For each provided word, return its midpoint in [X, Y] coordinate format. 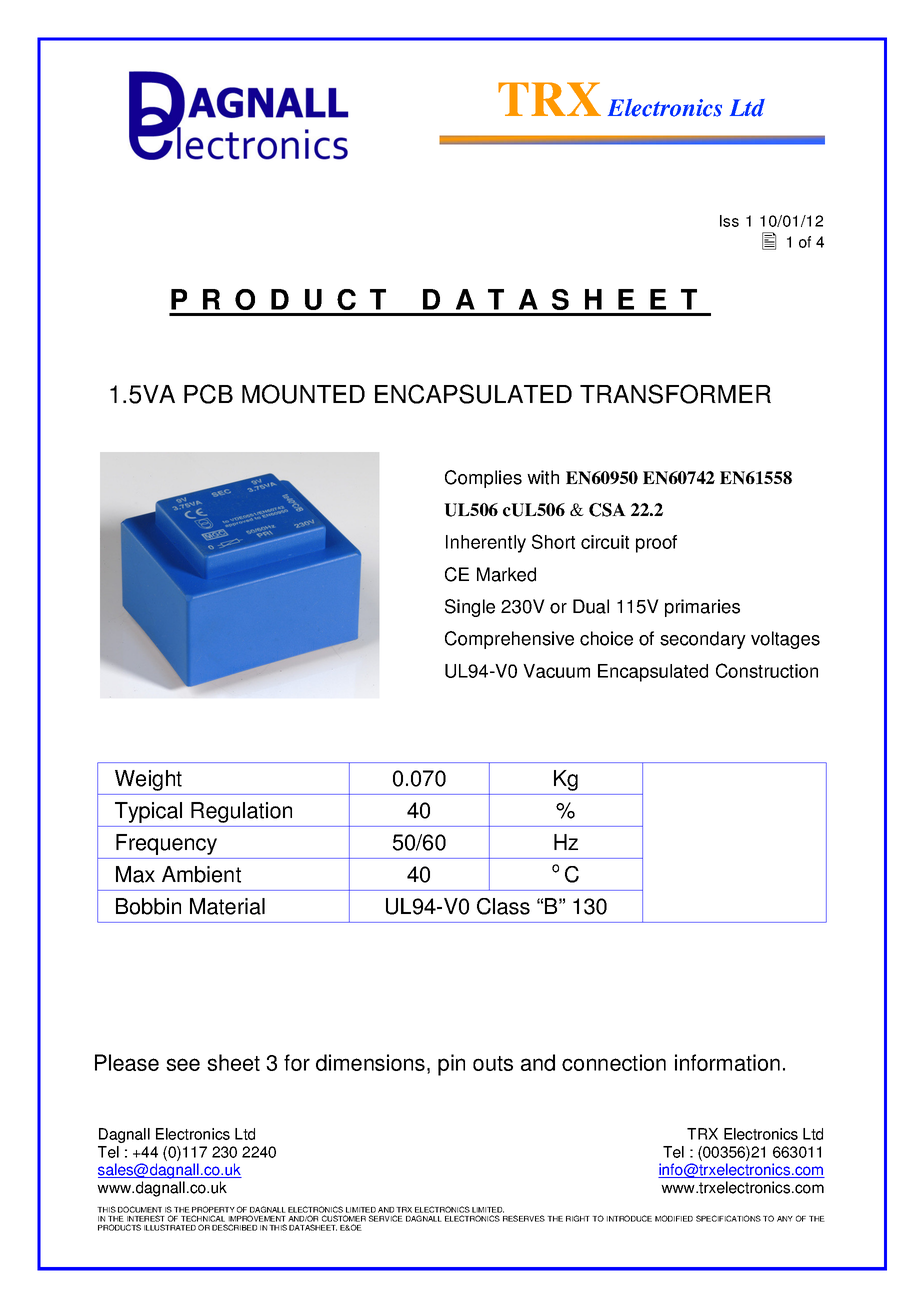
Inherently [486, 544]
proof [656, 544]
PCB [208, 394]
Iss [729, 221]
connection [614, 1062]
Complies [483, 479]
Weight [148, 780]
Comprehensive [509, 640]
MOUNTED [303, 394]
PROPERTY [213, 1209]
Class [503, 906]
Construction [767, 670]
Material [227, 906]
